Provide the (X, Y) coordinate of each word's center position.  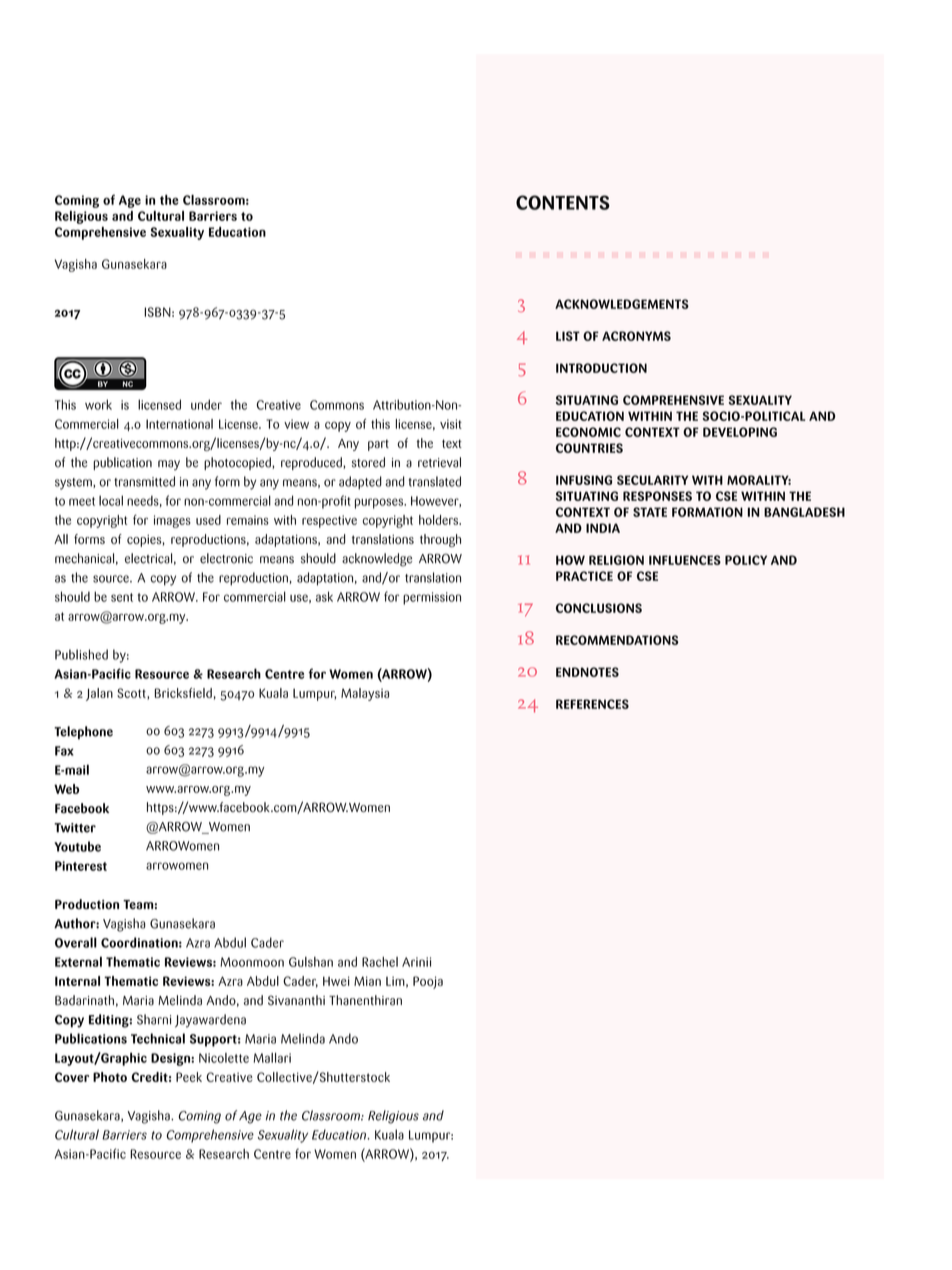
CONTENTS (563, 202)
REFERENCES (592, 704)
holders (439, 520)
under (206, 404)
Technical (158, 1038)
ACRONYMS (636, 336)
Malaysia (365, 694)
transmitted (144, 481)
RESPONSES (657, 496)
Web (66, 789)
